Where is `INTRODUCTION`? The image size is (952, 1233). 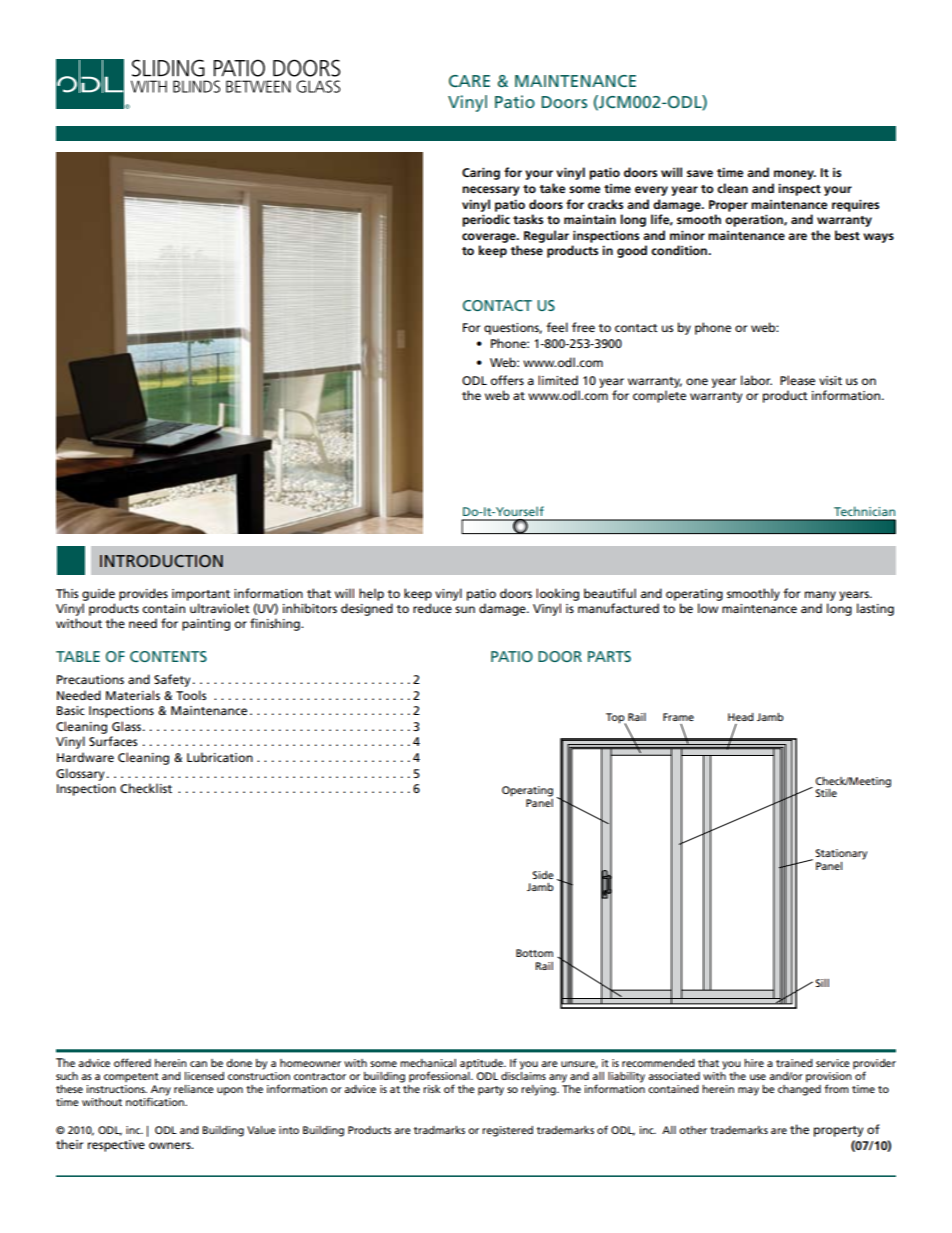
INTRODUCTION is located at coordinates (161, 561).
